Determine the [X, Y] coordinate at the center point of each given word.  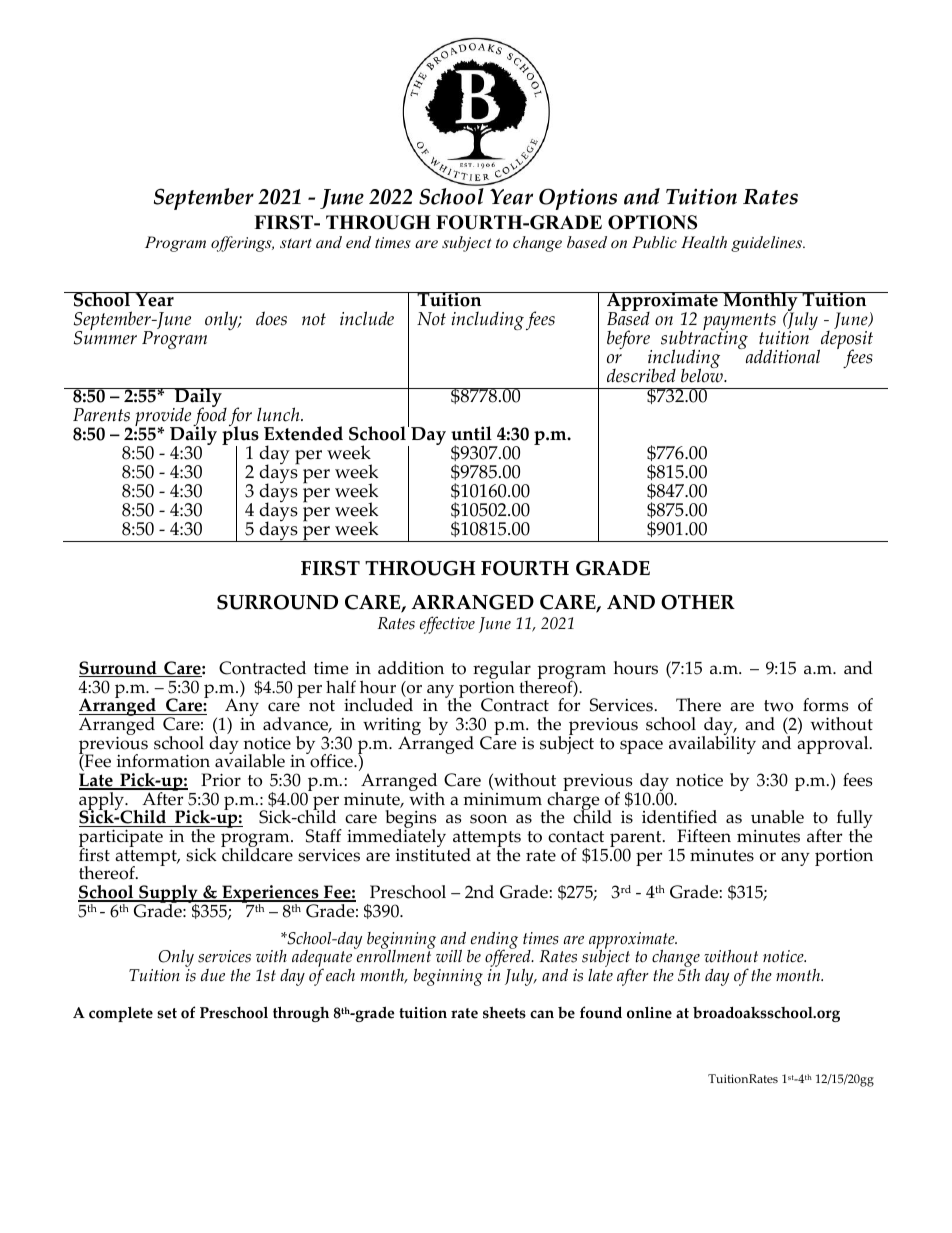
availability [712, 744]
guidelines [768, 244]
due [213, 975]
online [649, 1012]
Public [654, 242]
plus [240, 436]
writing [392, 728]
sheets [504, 1012]
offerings [242, 244]
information [163, 761]
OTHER [698, 602]
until [471, 433]
